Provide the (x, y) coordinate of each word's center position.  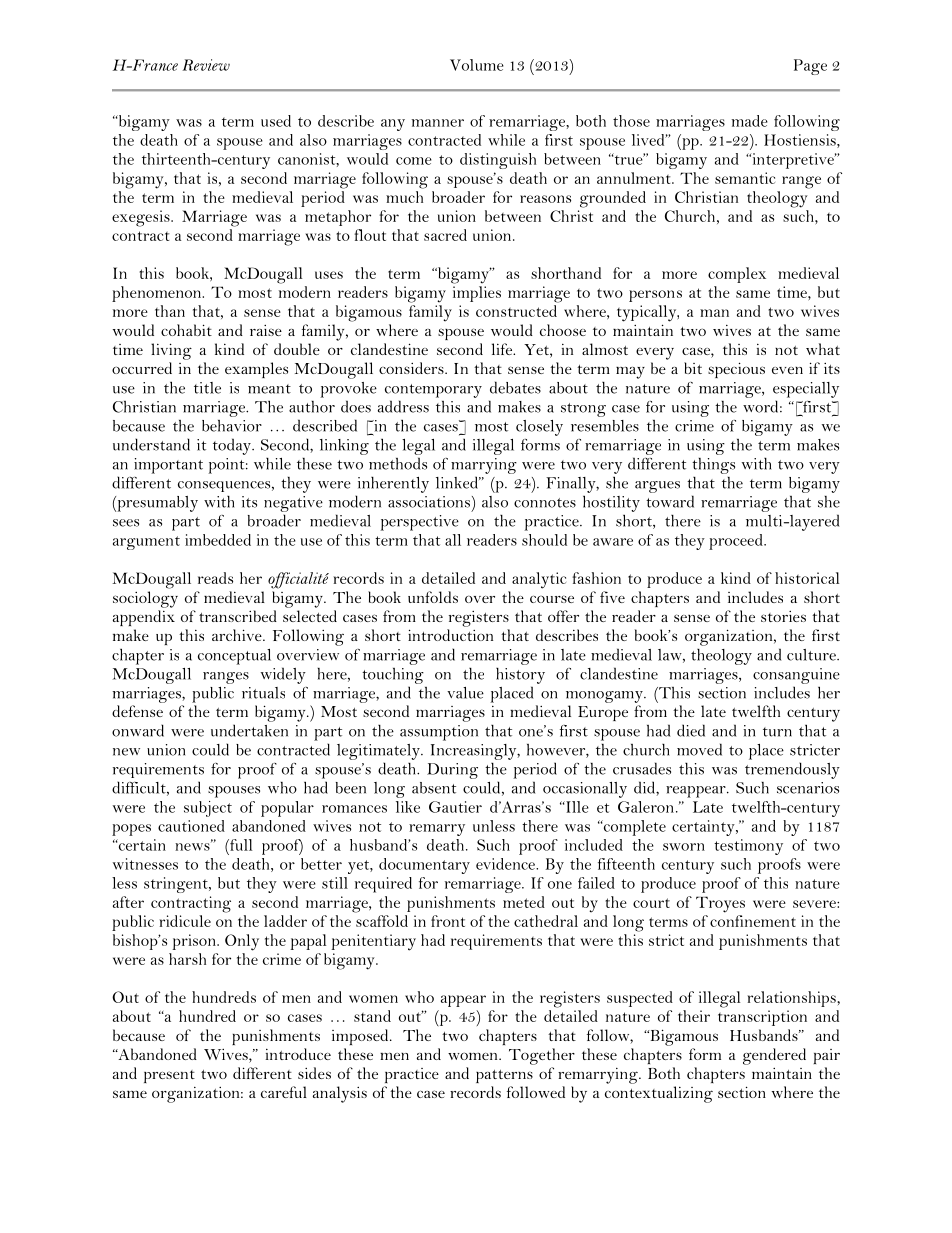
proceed (737, 542)
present (169, 1076)
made (750, 121)
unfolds (433, 597)
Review (206, 65)
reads (215, 578)
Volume (477, 65)
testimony (748, 847)
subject (208, 809)
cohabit (186, 330)
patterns (504, 1076)
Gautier (455, 807)
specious (736, 370)
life (503, 349)
